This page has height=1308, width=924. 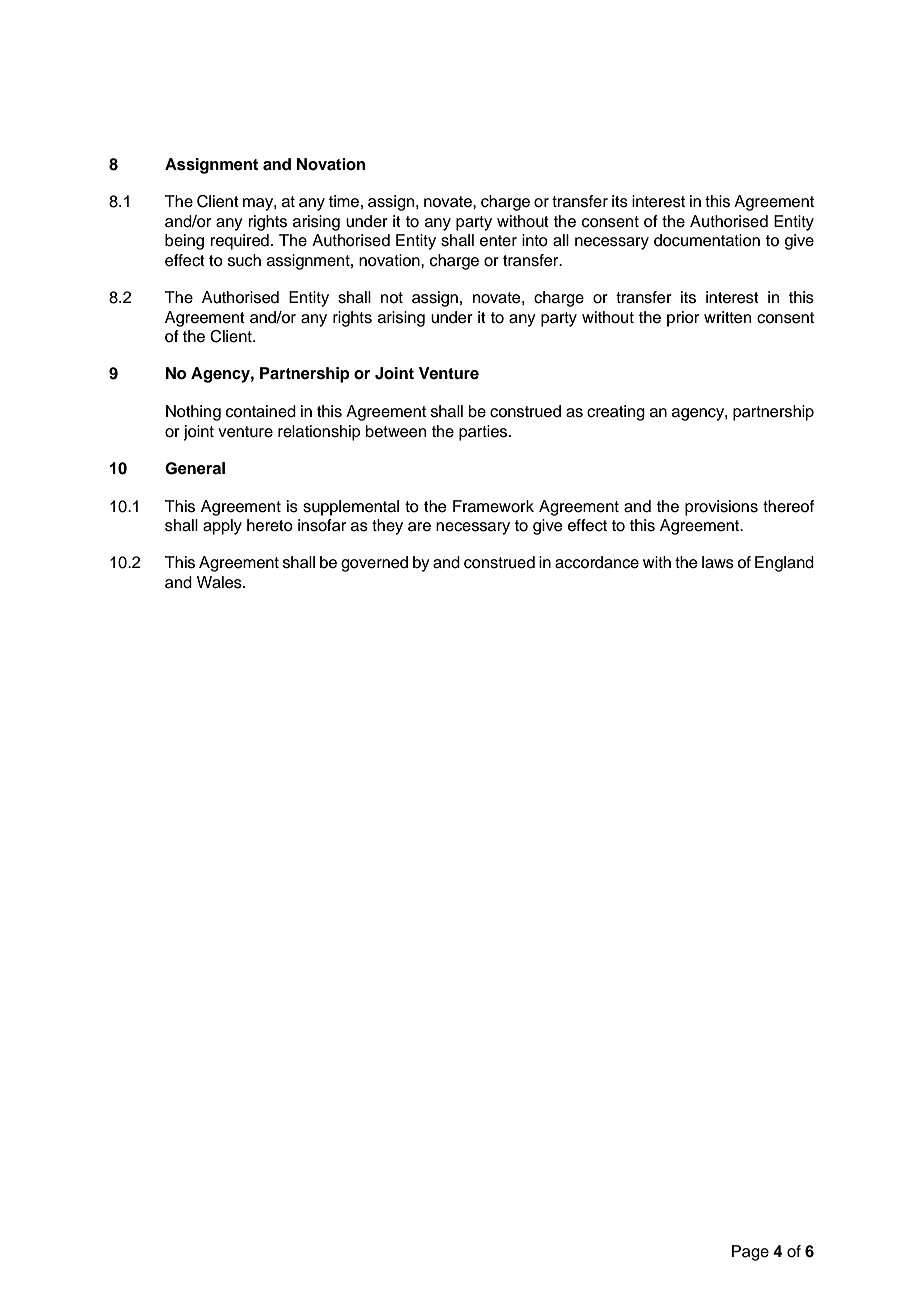 What do you see at coordinates (750, 1253) in the page?
I see `Page` at bounding box center [750, 1253].
